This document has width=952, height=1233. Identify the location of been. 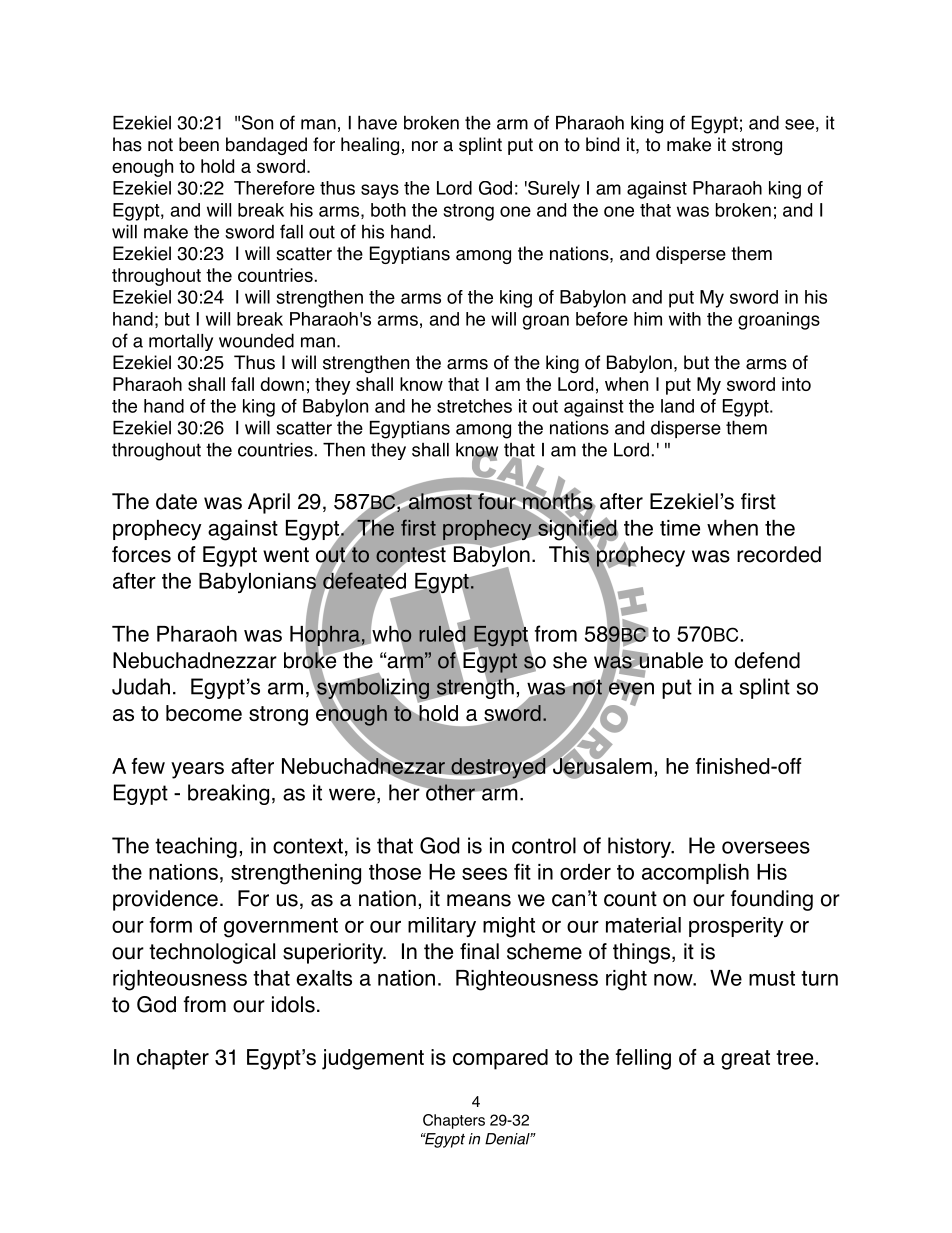
(199, 144).
